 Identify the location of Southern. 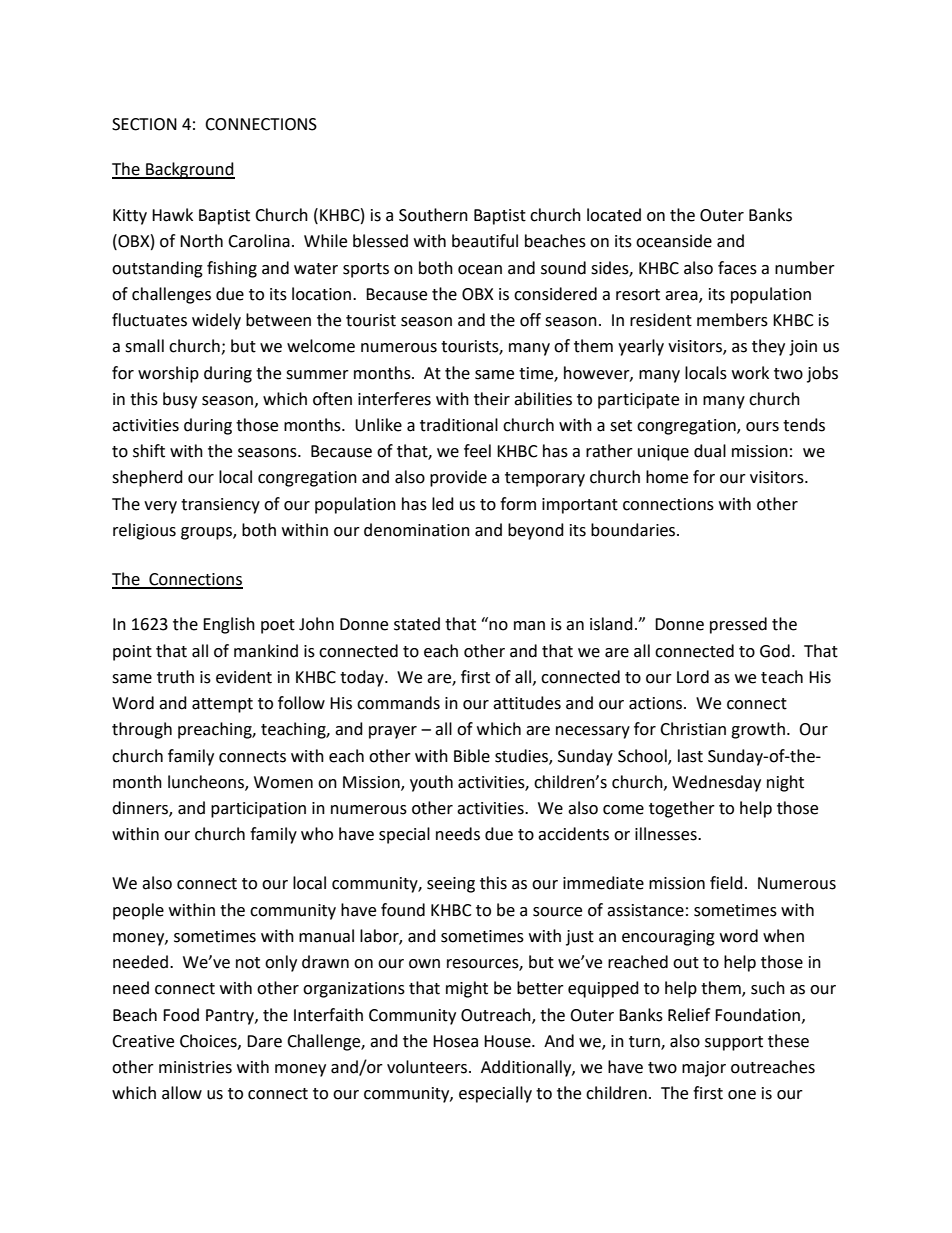
(433, 215).
